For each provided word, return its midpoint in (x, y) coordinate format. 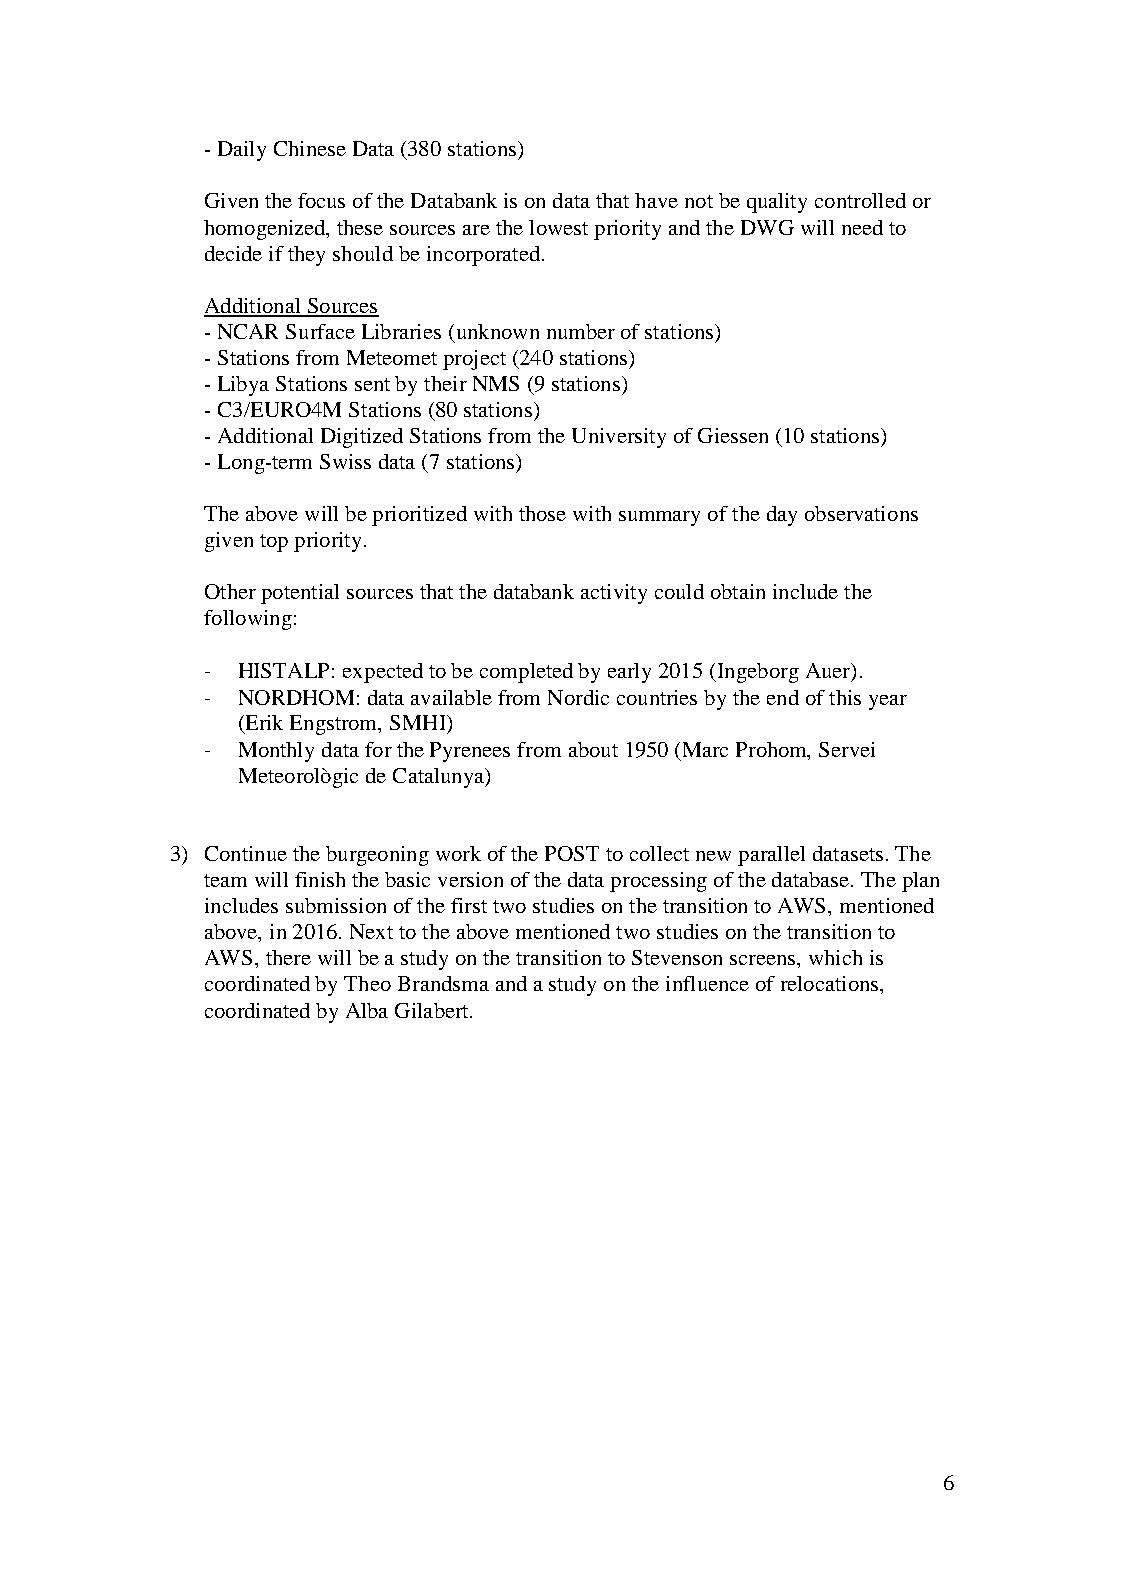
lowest (558, 227)
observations (861, 513)
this (845, 697)
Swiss (345, 461)
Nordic (578, 697)
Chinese (310, 148)
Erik (263, 724)
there (288, 957)
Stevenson (677, 957)
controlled (860, 200)
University (619, 438)
